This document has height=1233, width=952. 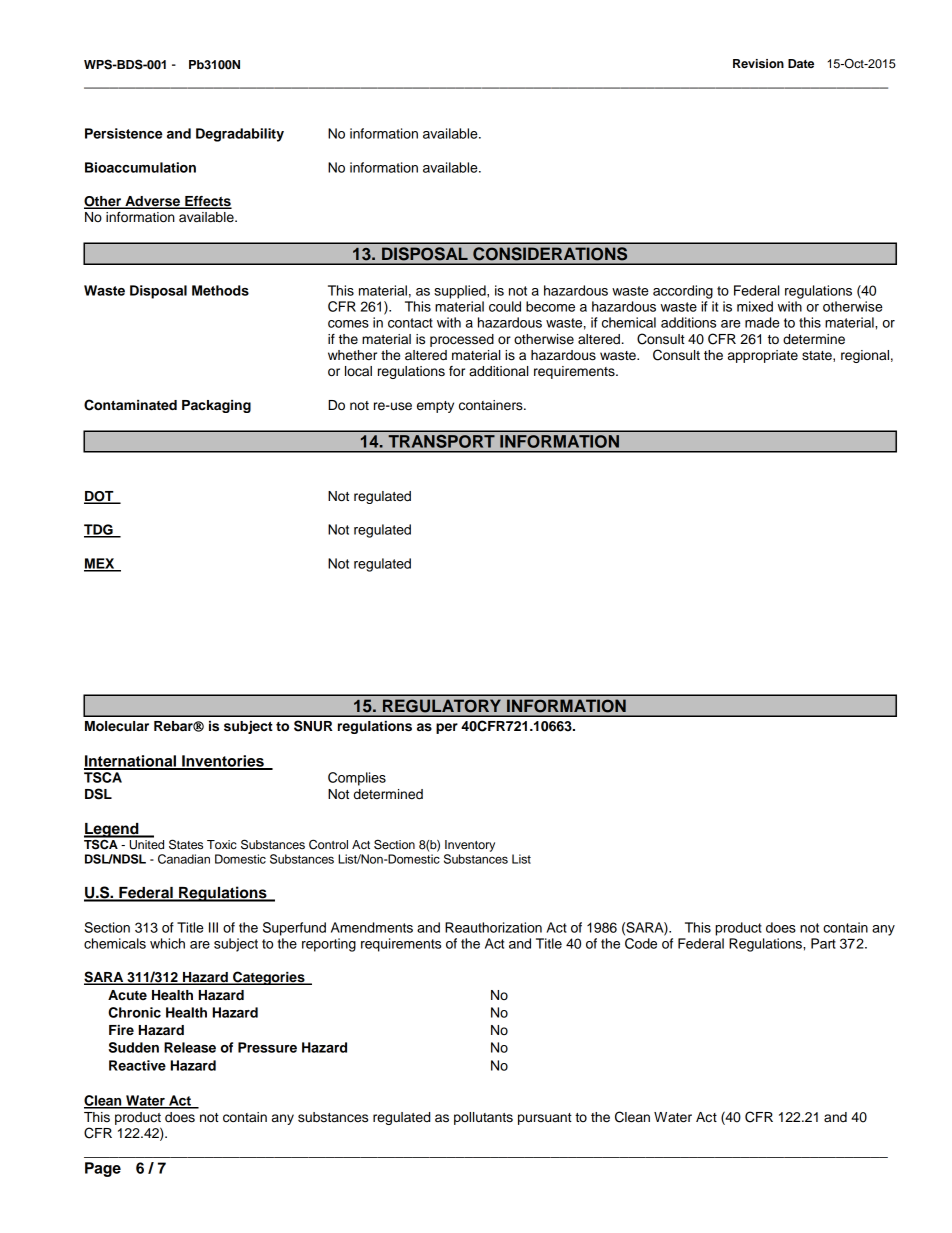 I want to click on Inventory, so click(x=470, y=846).
